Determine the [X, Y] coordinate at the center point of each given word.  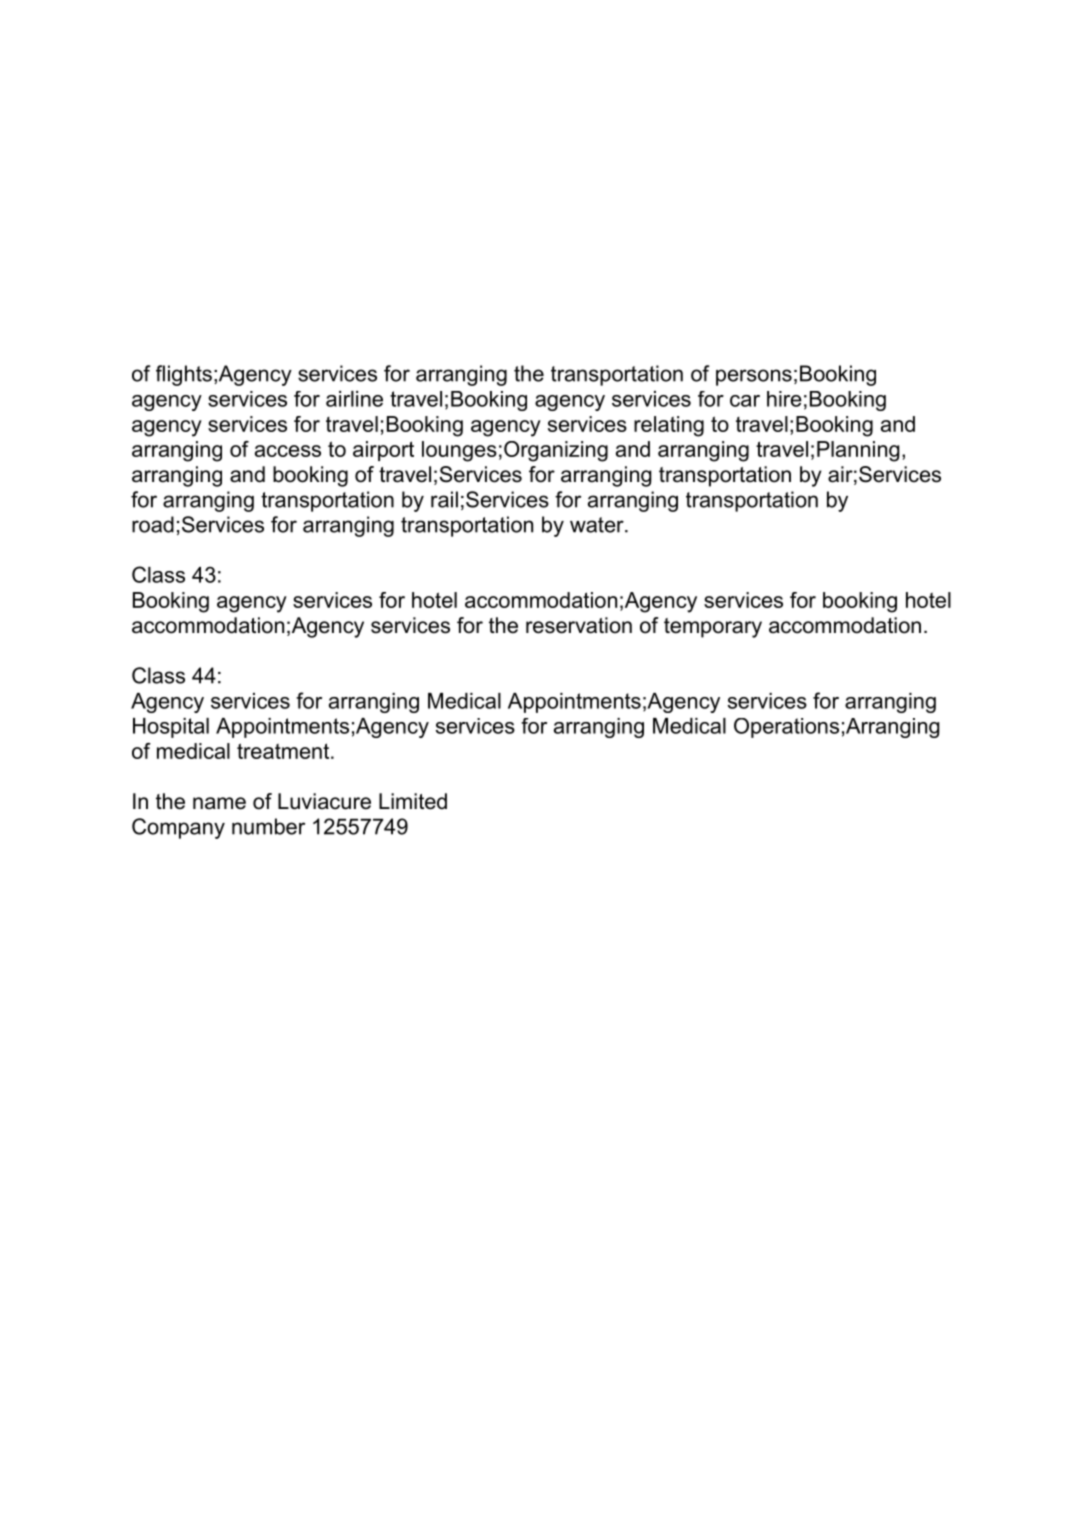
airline [354, 399]
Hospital [171, 728]
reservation [579, 625]
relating [669, 426]
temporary [713, 628]
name [219, 803]
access [288, 451]
